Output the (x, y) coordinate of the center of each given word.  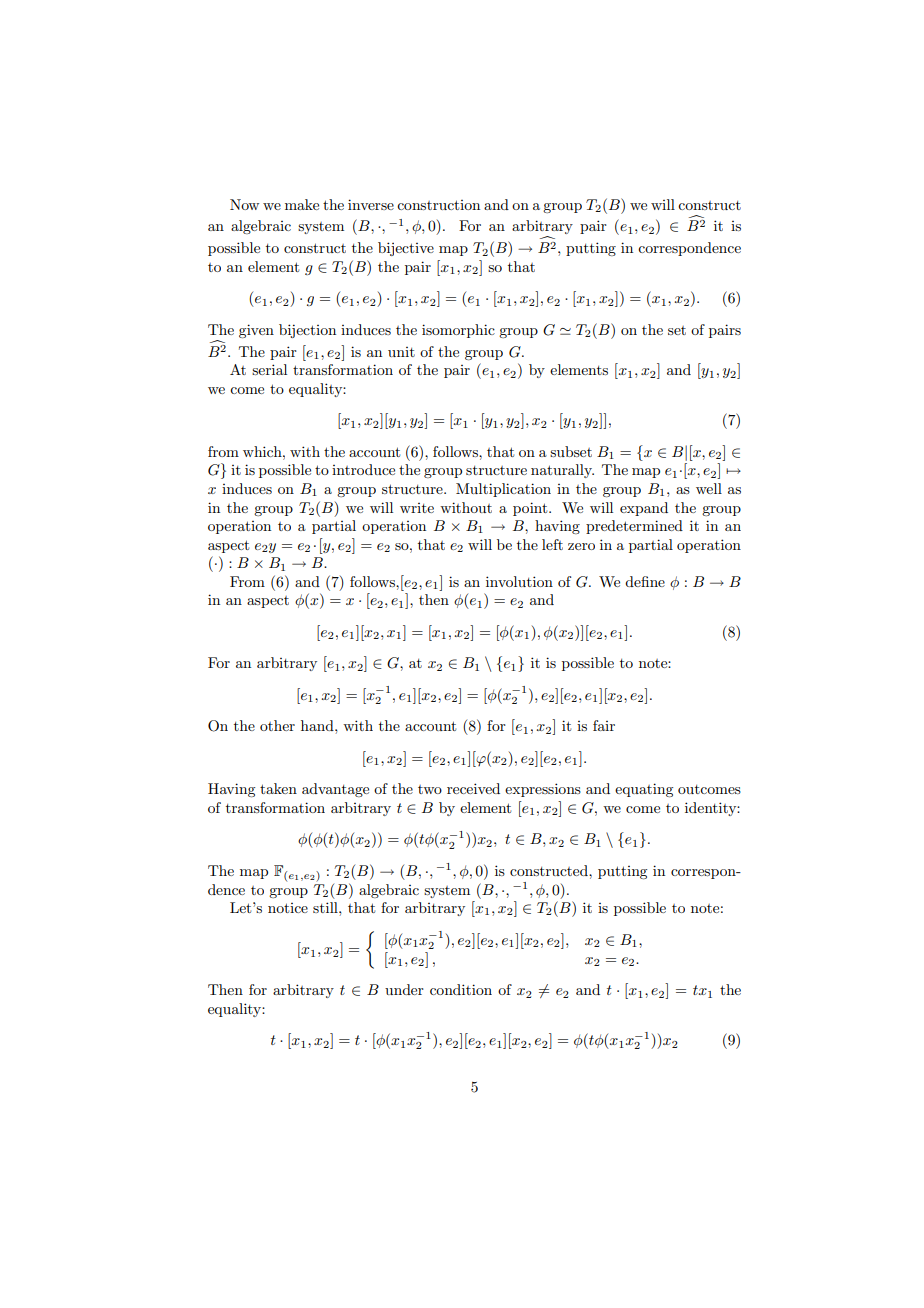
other (277, 725)
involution (519, 581)
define (645, 581)
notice (288, 908)
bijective (406, 249)
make (302, 204)
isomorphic (458, 331)
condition (461, 989)
